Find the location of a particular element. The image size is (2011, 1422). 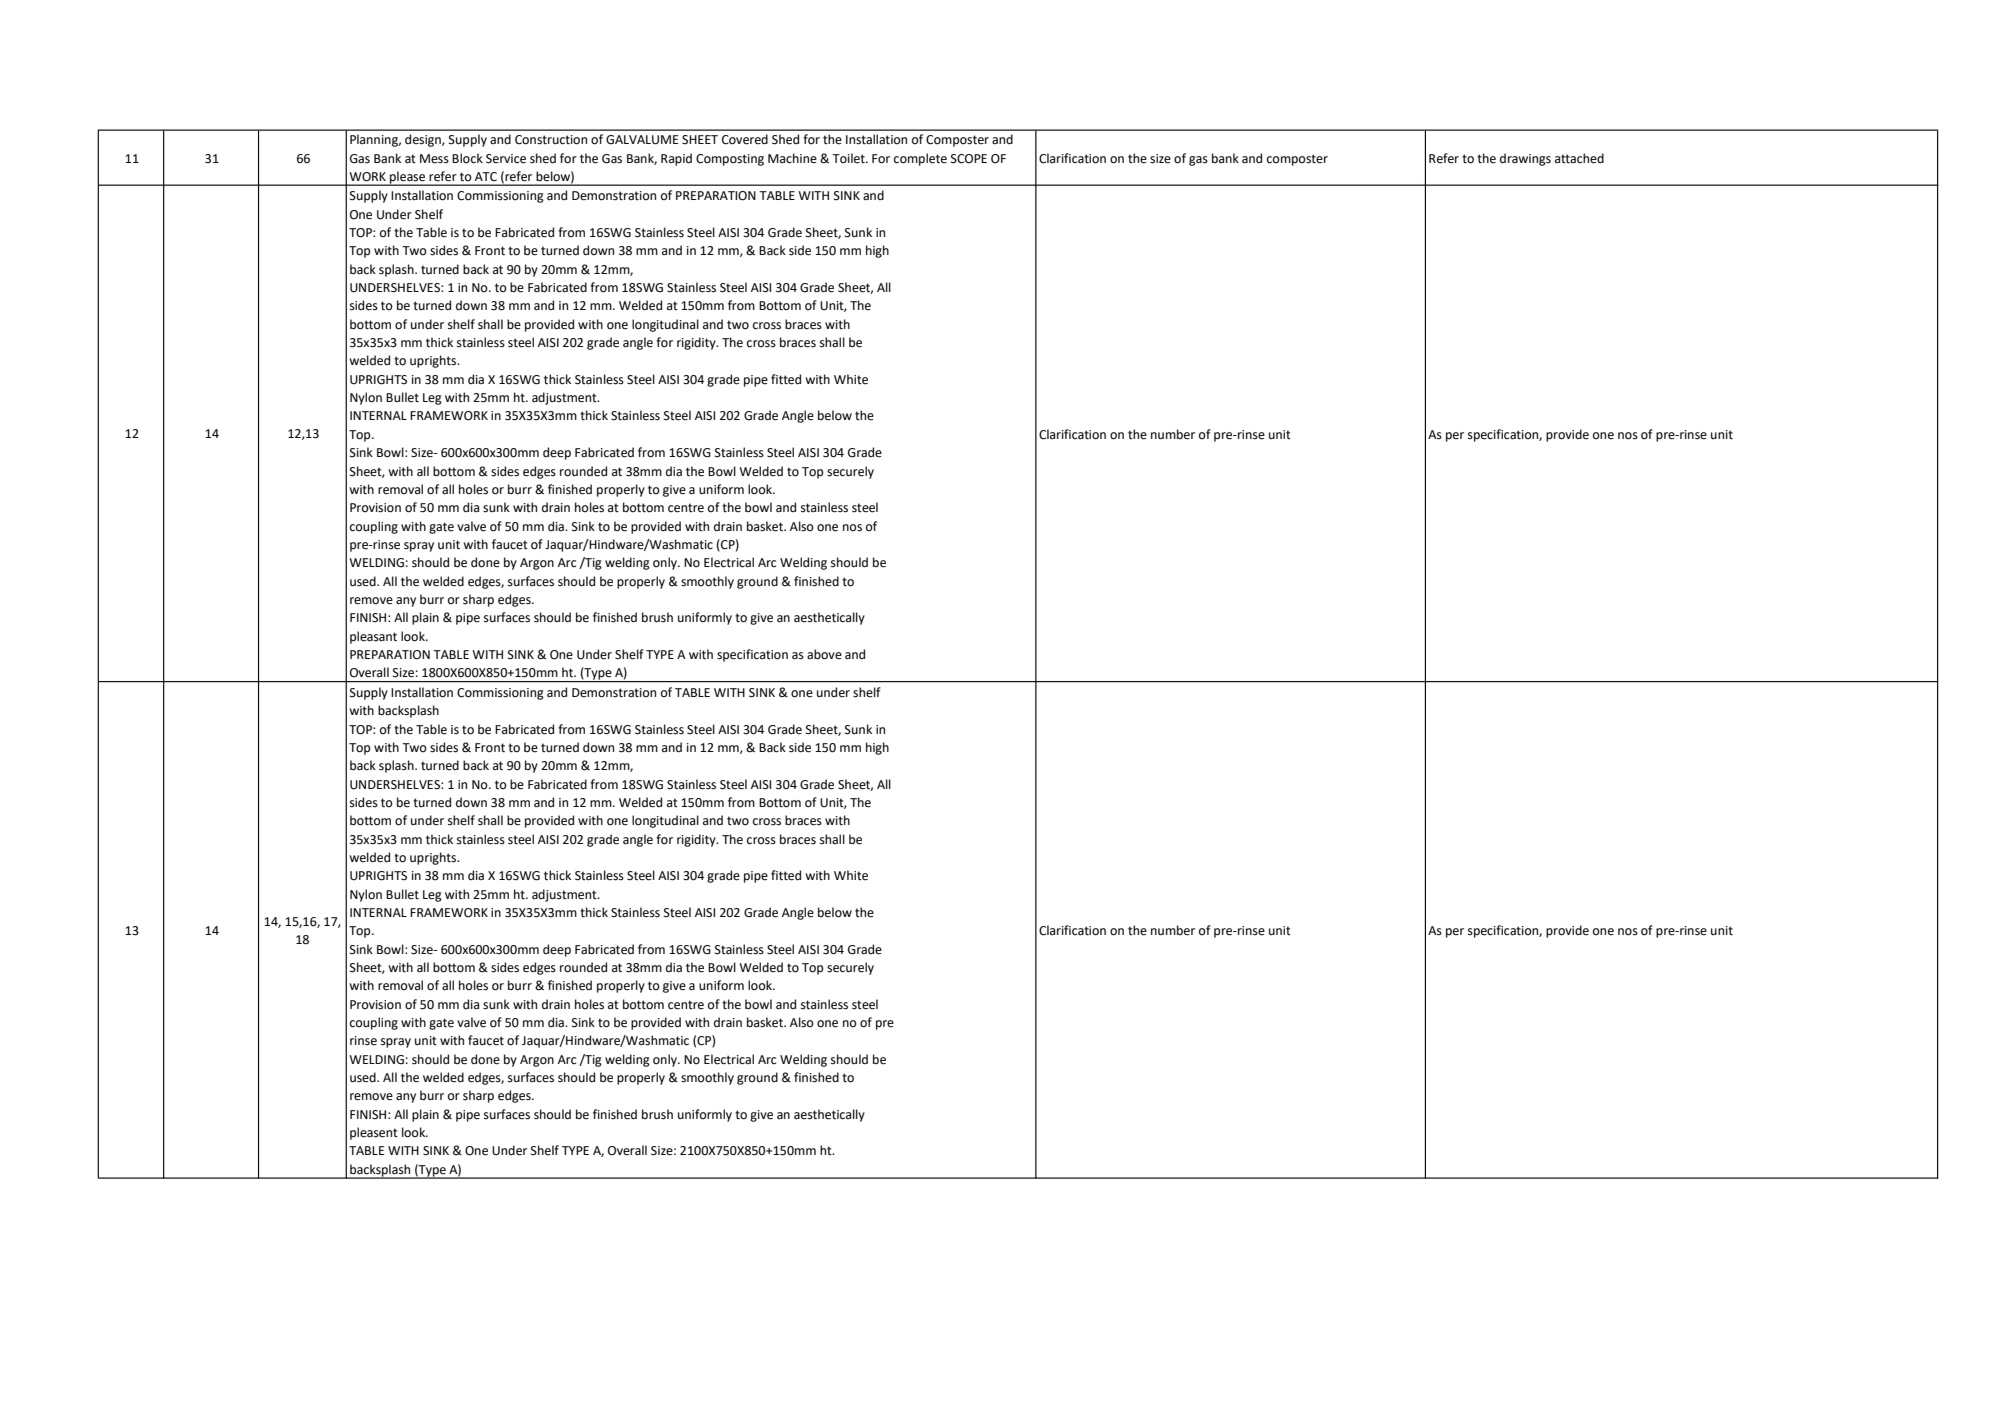

SCOPE is located at coordinates (969, 159).
